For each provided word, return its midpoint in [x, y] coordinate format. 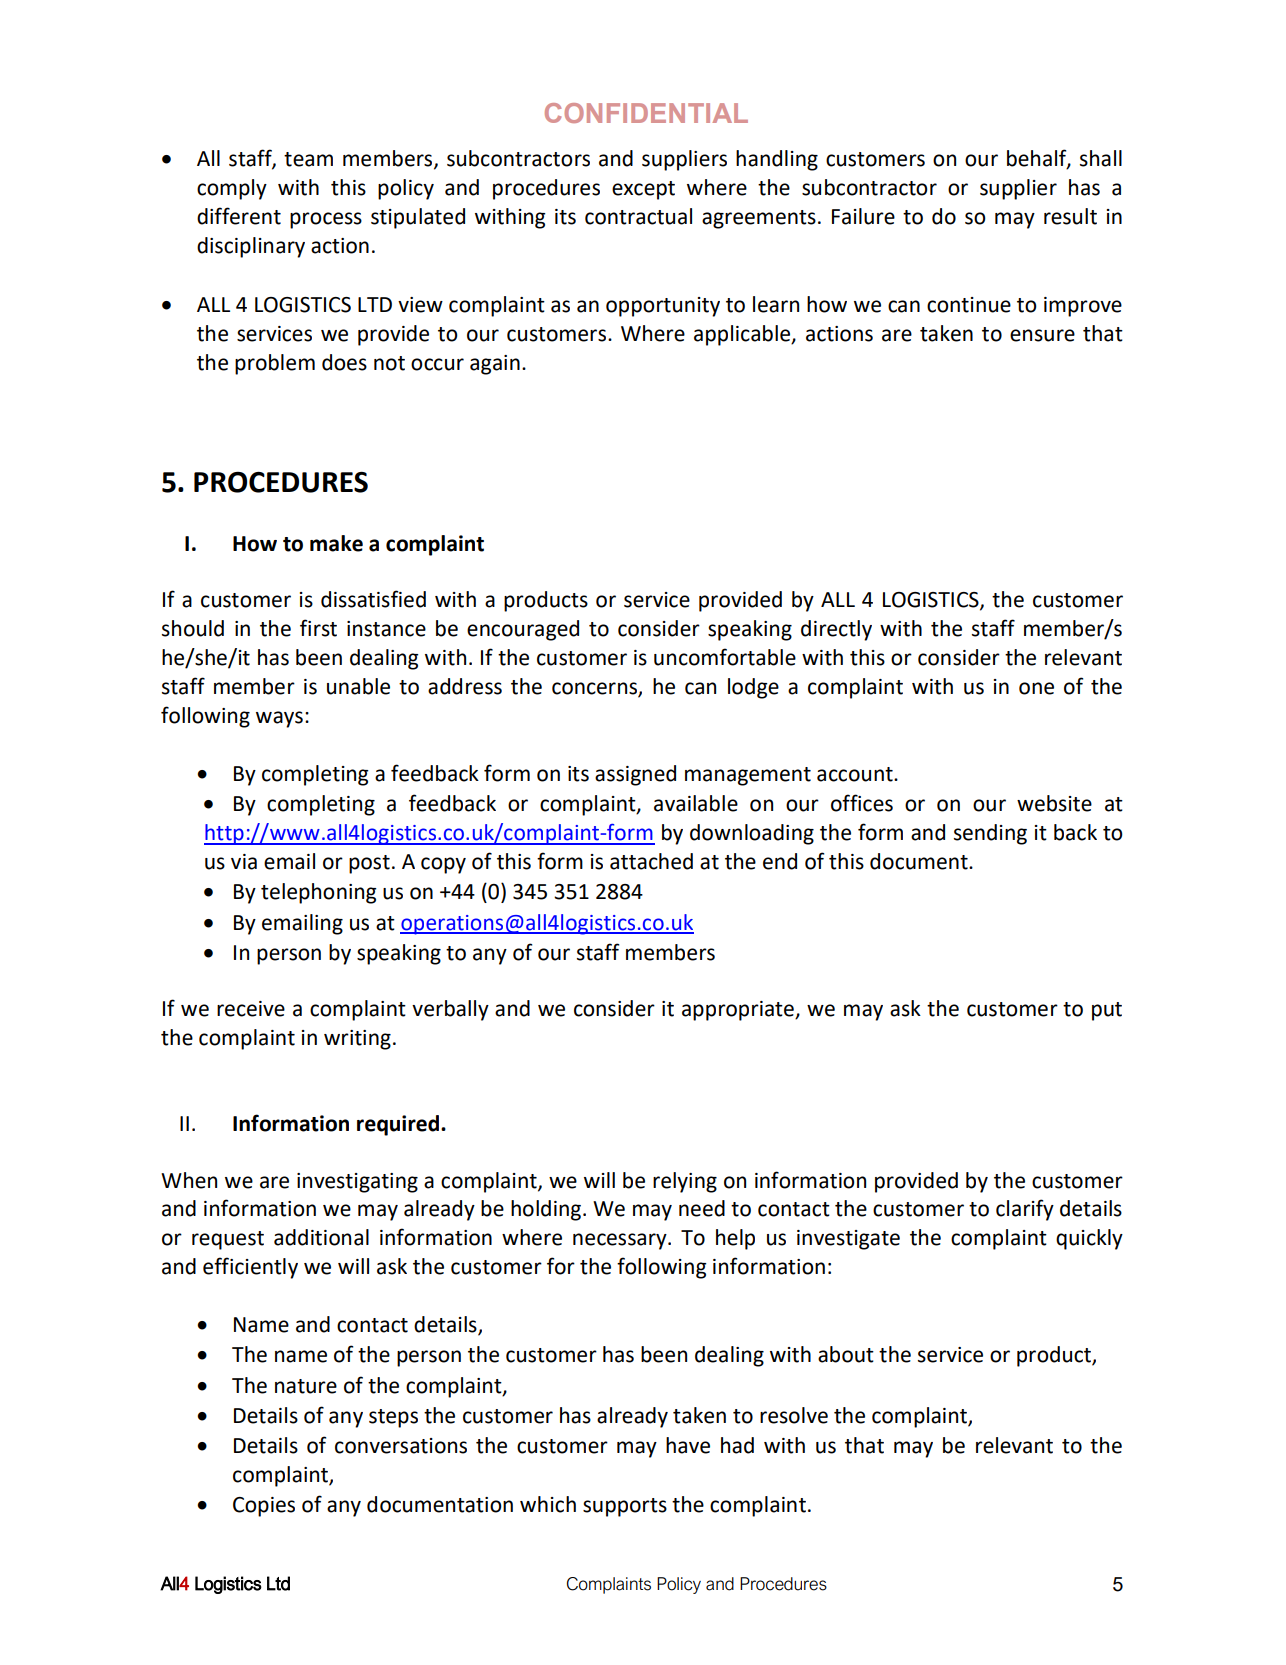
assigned [635, 775]
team [308, 159]
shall [1101, 158]
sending [990, 834]
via [244, 862]
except [643, 190]
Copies [264, 1507]
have [688, 1445]
